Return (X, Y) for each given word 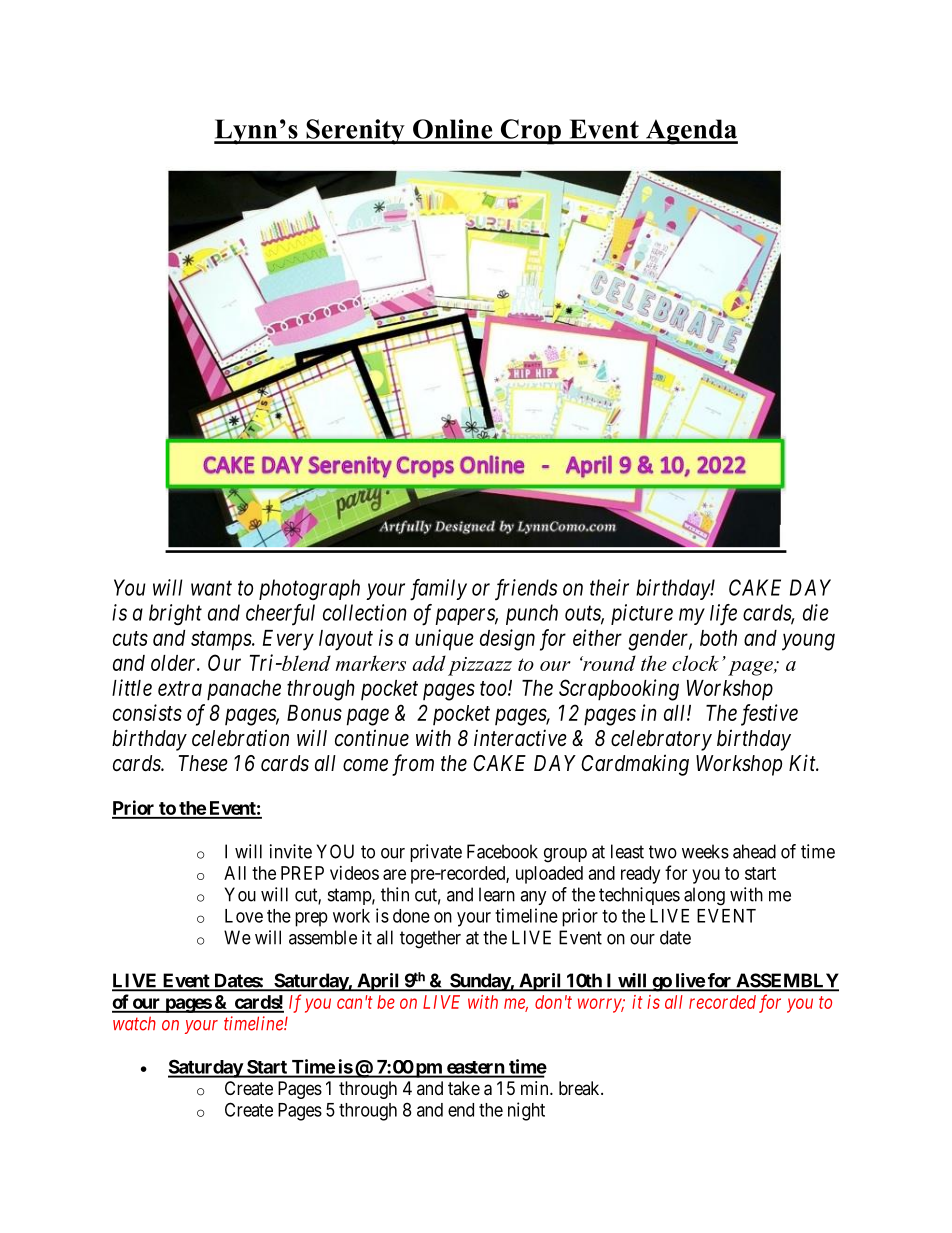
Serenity (355, 132)
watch (134, 1023)
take (464, 1088)
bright (175, 614)
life (723, 615)
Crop (530, 132)
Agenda (691, 132)
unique (444, 640)
